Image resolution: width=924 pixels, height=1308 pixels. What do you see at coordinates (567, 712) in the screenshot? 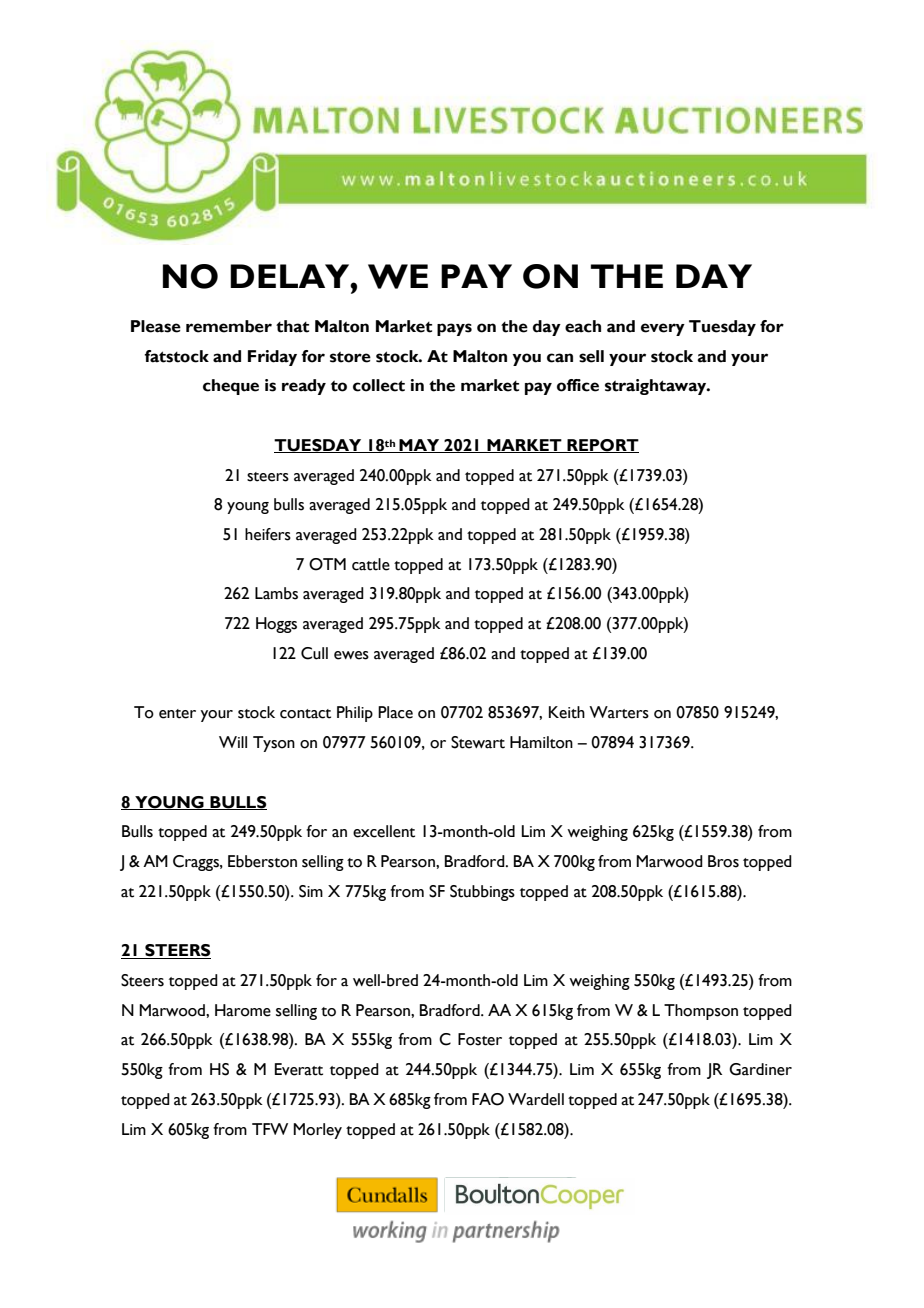
I see `Keith` at bounding box center [567, 712].
